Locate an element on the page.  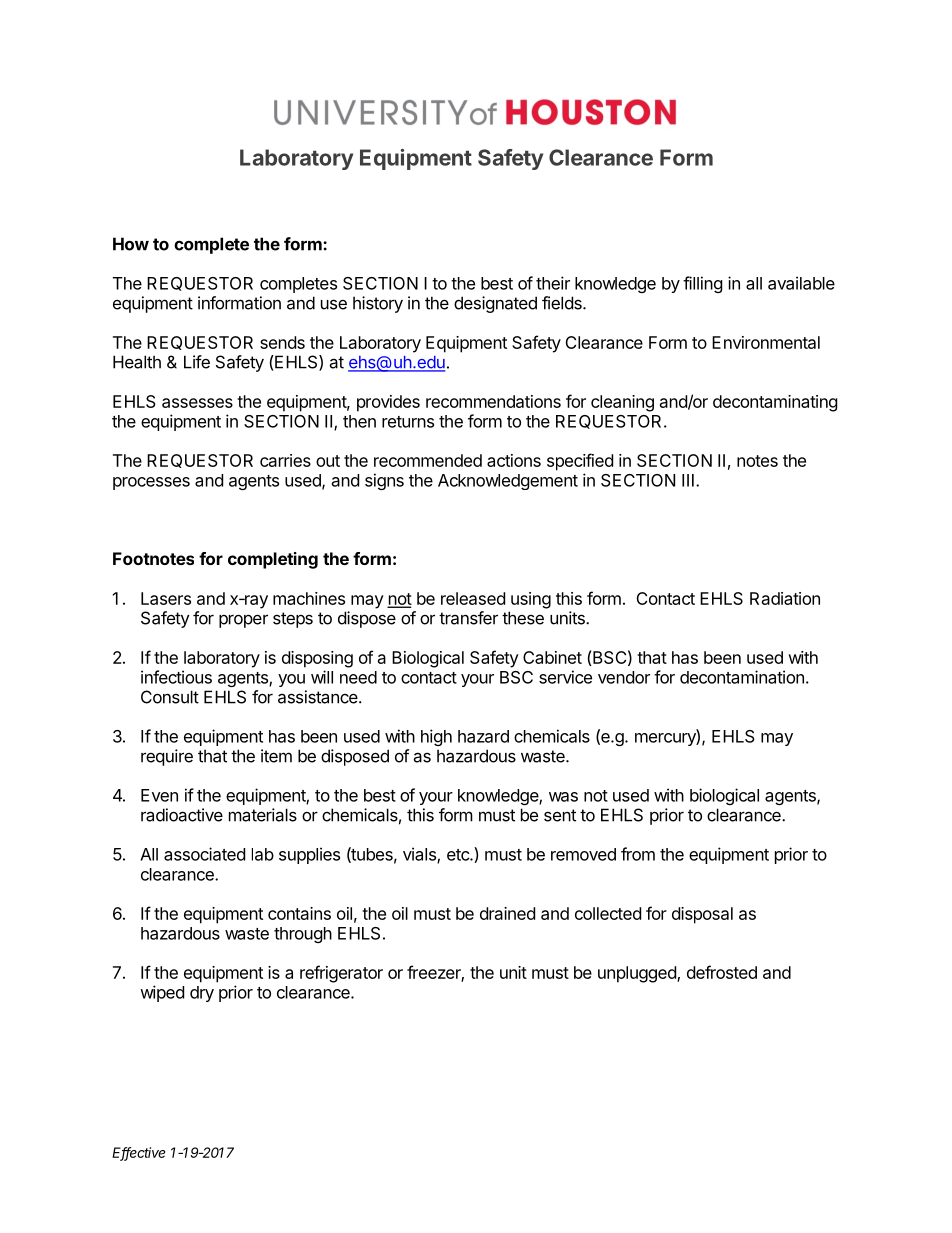
from is located at coordinates (638, 854).
